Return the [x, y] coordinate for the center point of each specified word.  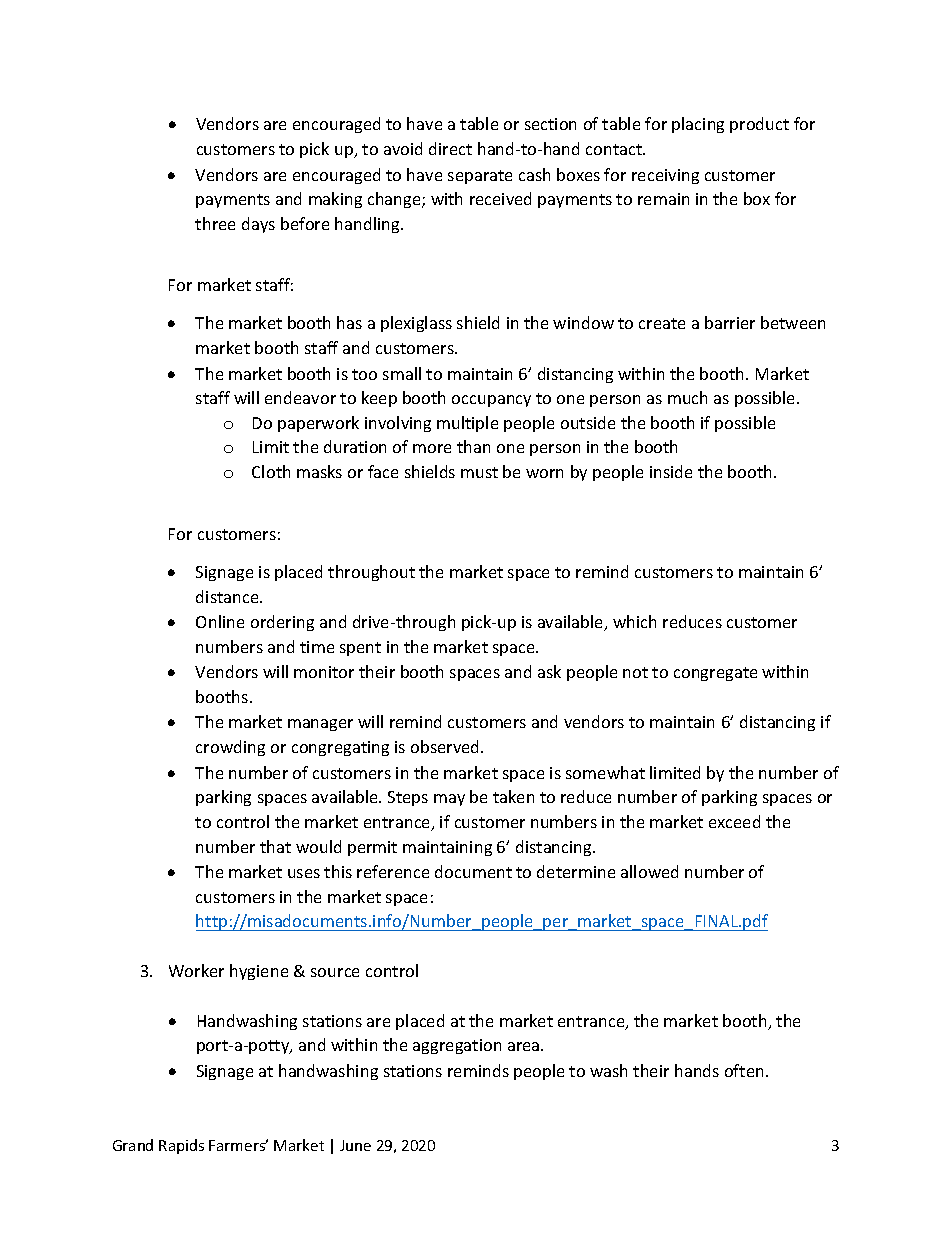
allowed [649, 871]
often [744, 1070]
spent [360, 649]
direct [450, 148]
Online [220, 621]
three [215, 223]
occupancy [491, 401]
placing [698, 125]
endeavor [300, 397]
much [687, 397]
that [275, 846]
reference [393, 871]
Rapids [181, 1146]
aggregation [457, 1046]
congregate [715, 674]
